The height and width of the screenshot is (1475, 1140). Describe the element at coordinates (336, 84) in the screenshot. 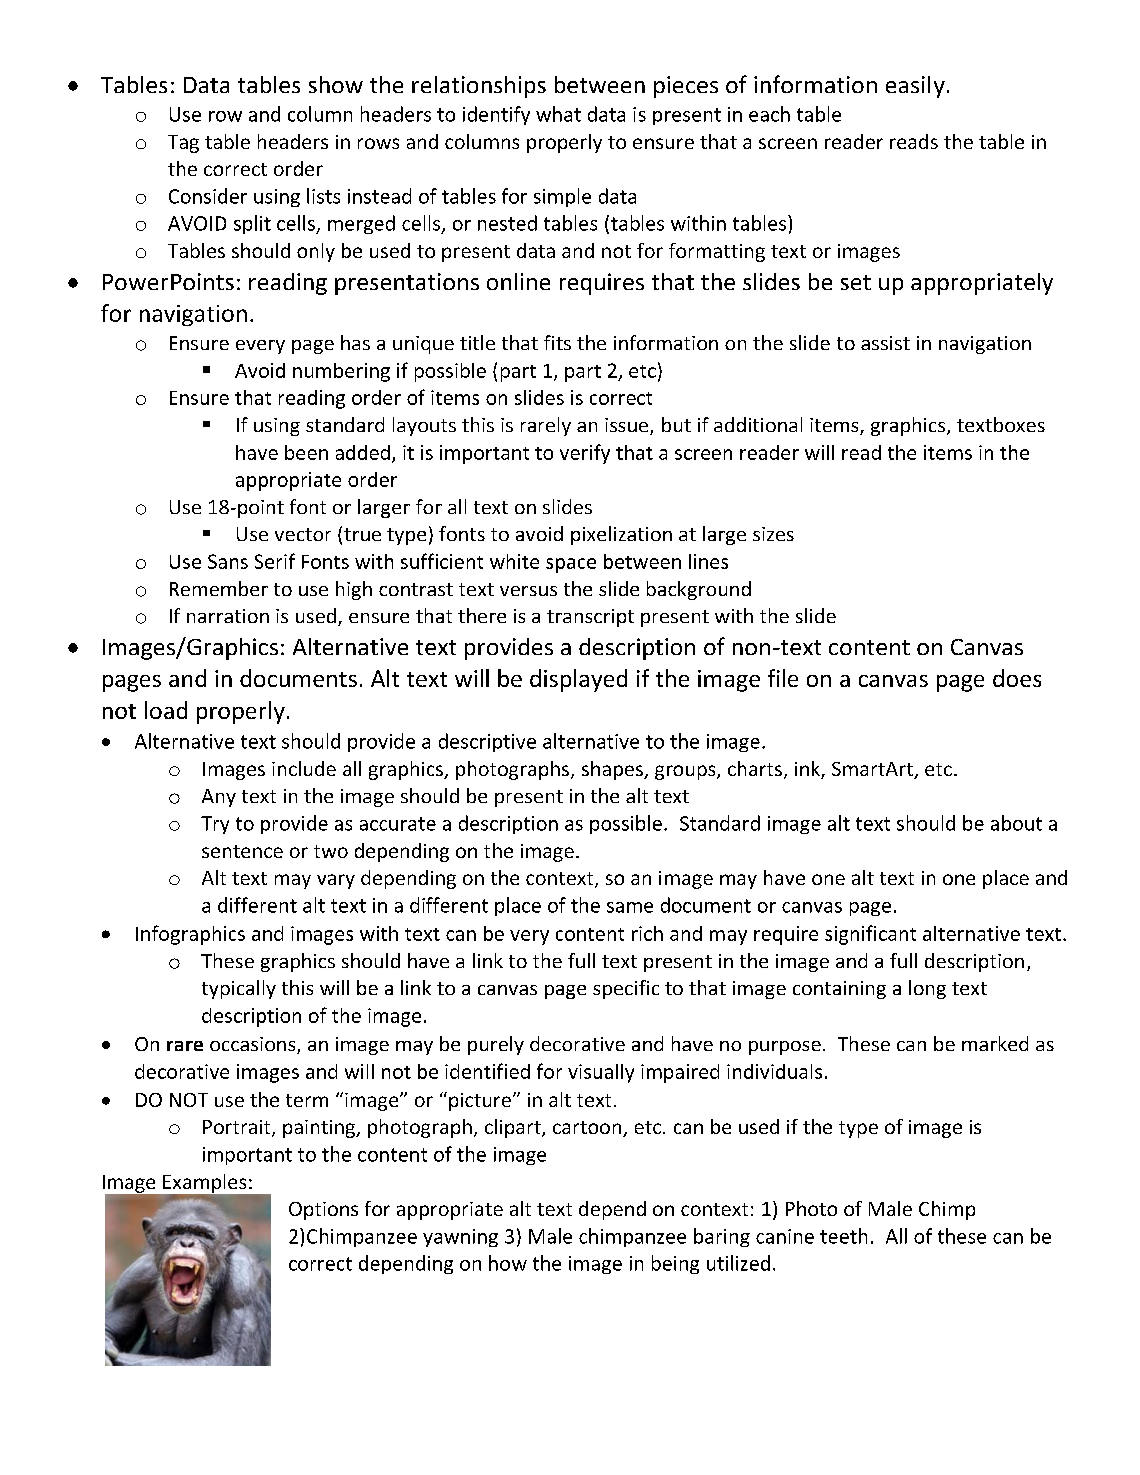

I see `show` at that location.
